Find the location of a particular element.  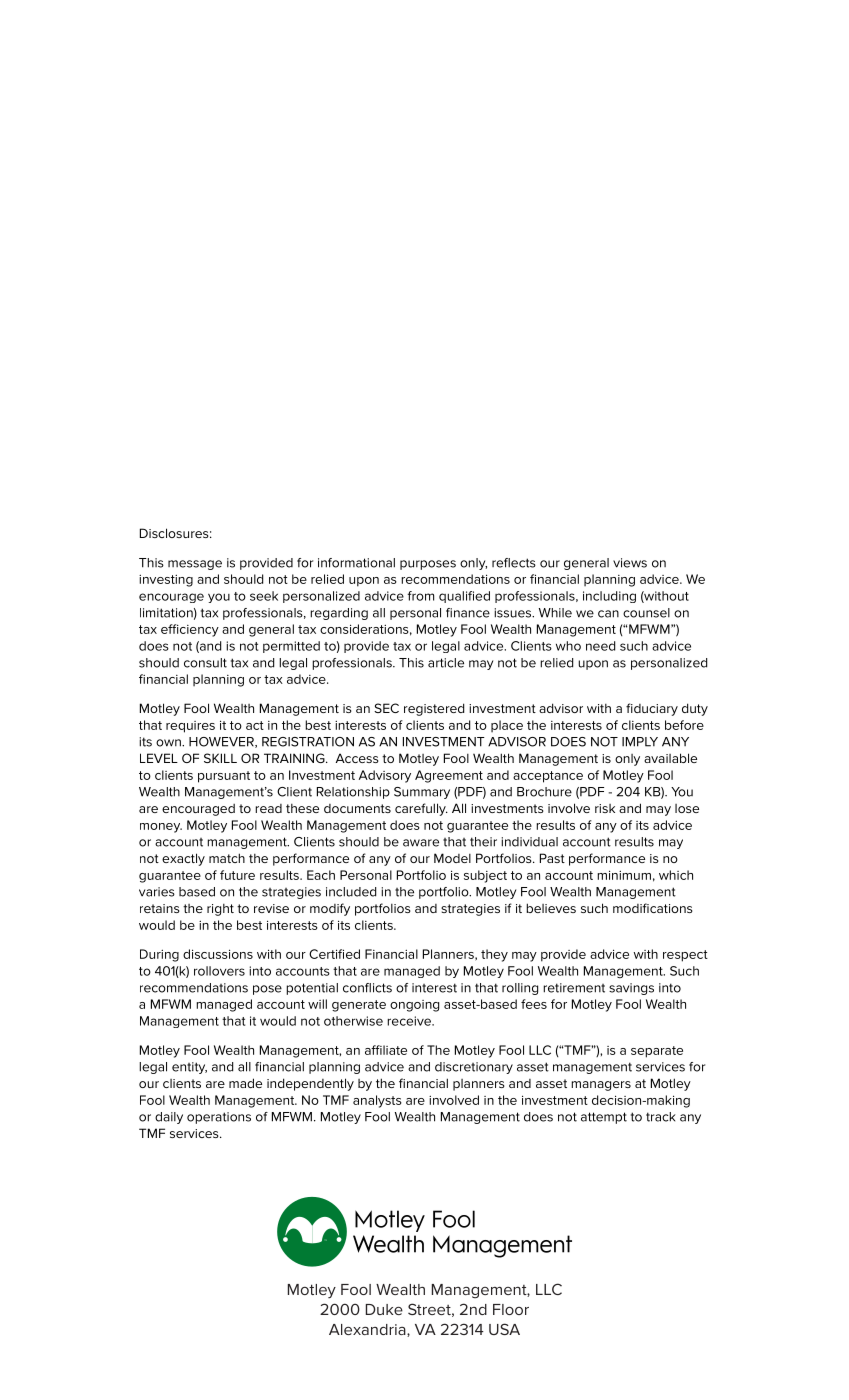

risk is located at coordinates (605, 808).
